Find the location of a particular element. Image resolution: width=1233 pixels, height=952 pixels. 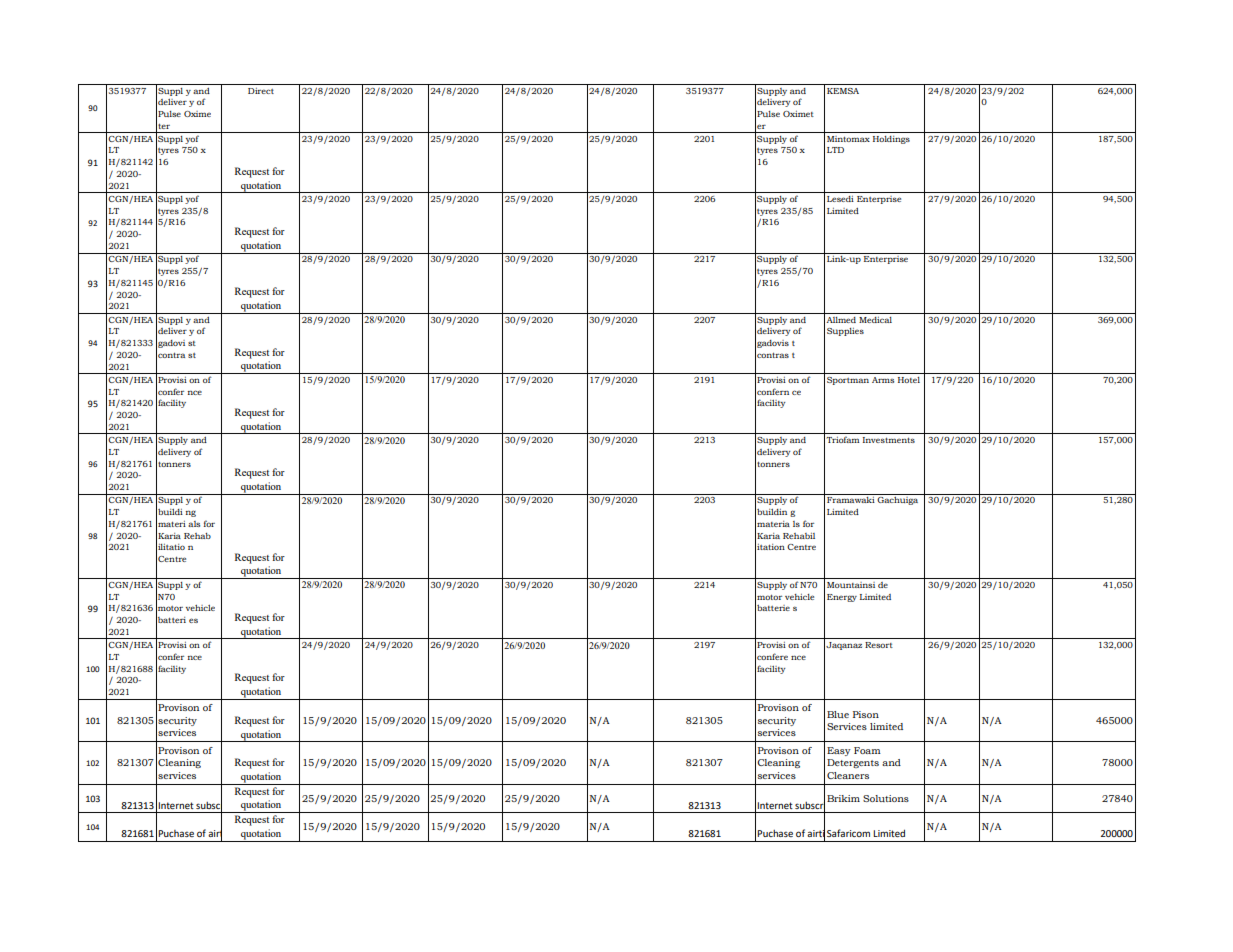

Medical is located at coordinates (875, 320).
